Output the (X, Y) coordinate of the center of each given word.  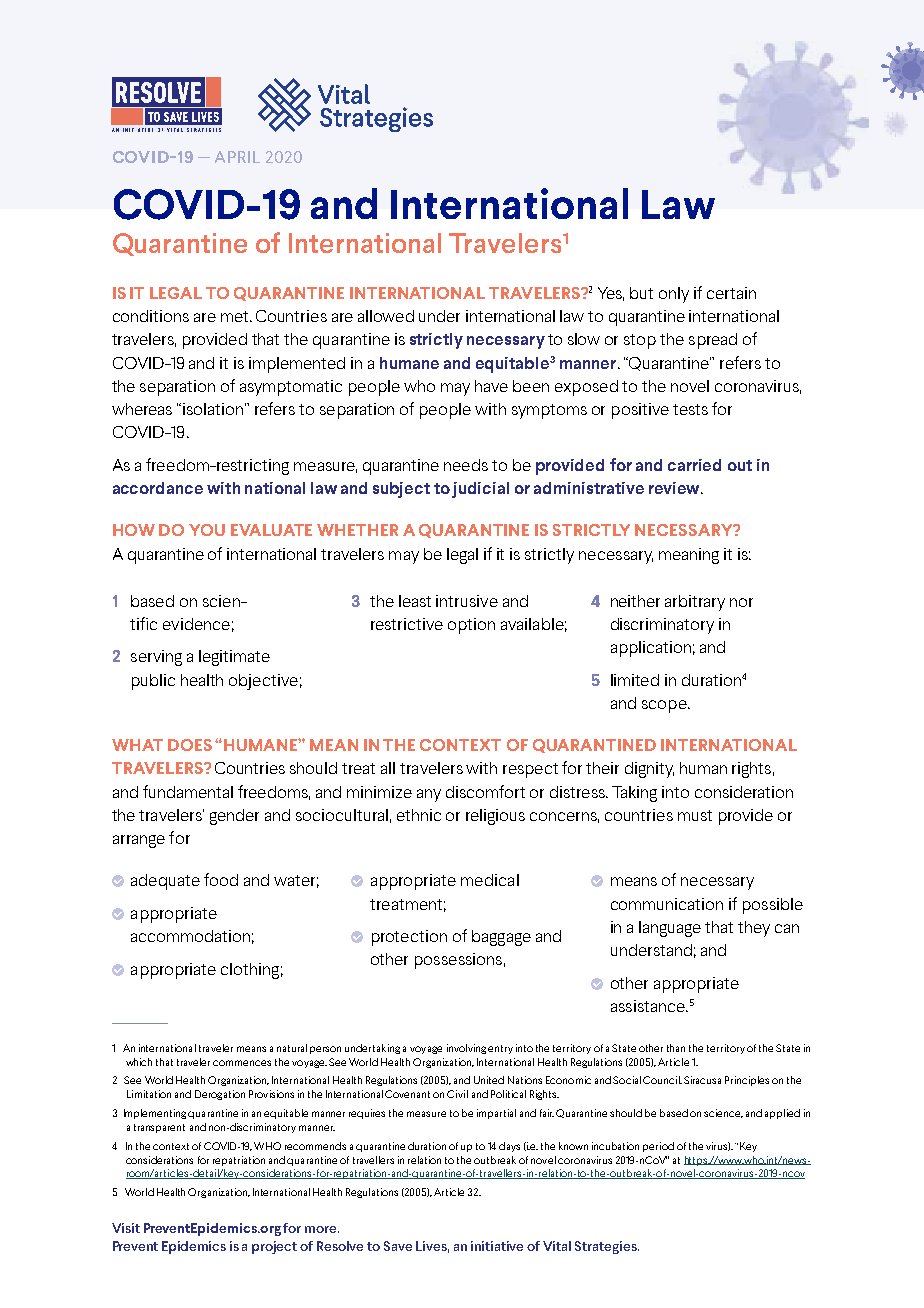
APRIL (237, 157)
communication (667, 904)
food (221, 879)
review (675, 488)
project (274, 1247)
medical (490, 880)
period (658, 1147)
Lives (432, 1247)
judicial (480, 490)
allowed (386, 316)
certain (731, 293)
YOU (207, 530)
